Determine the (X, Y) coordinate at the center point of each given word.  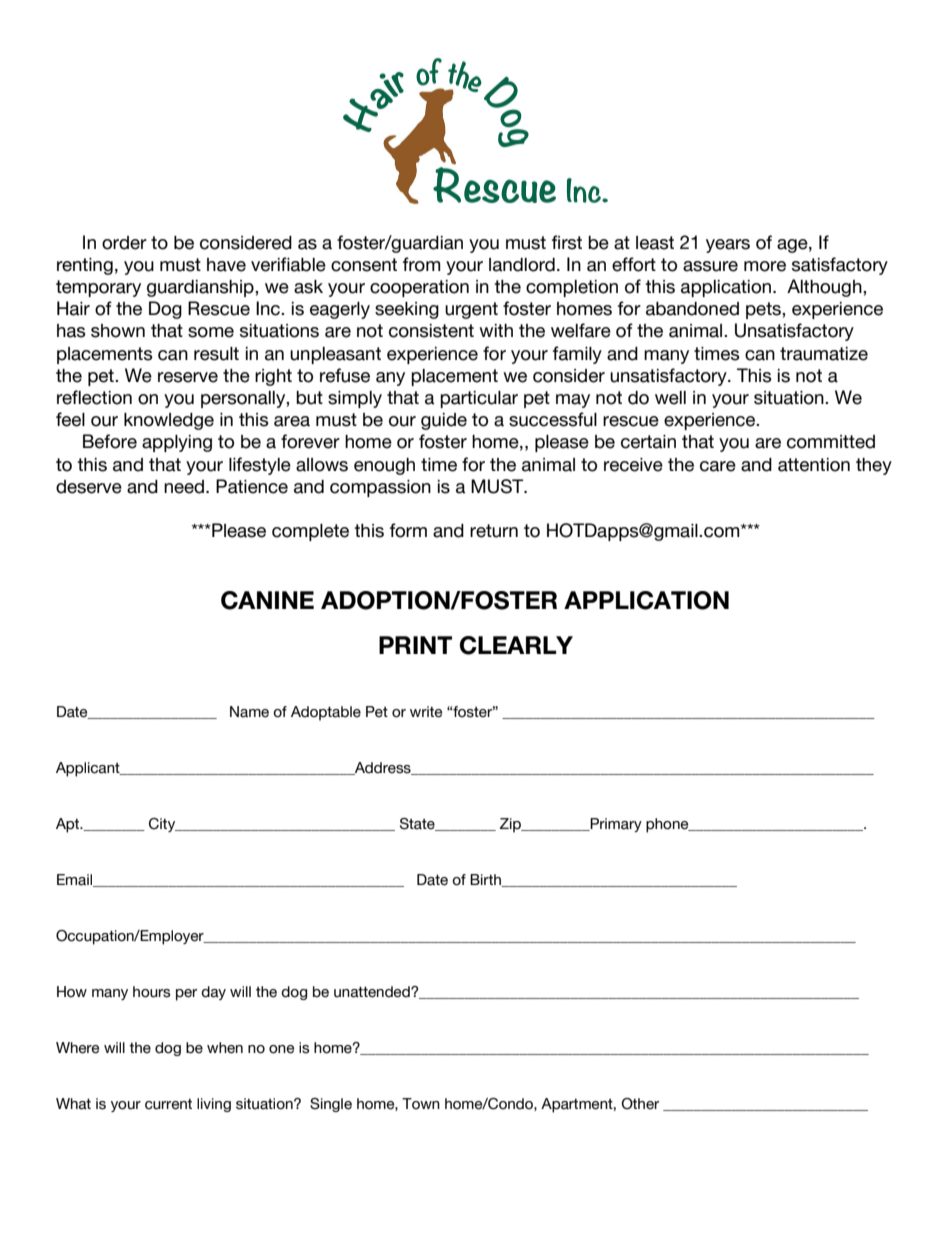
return (494, 531)
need (185, 487)
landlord (522, 265)
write (426, 712)
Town (421, 1104)
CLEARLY (516, 645)
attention (814, 465)
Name (249, 712)
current (168, 1104)
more (765, 266)
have (226, 265)
